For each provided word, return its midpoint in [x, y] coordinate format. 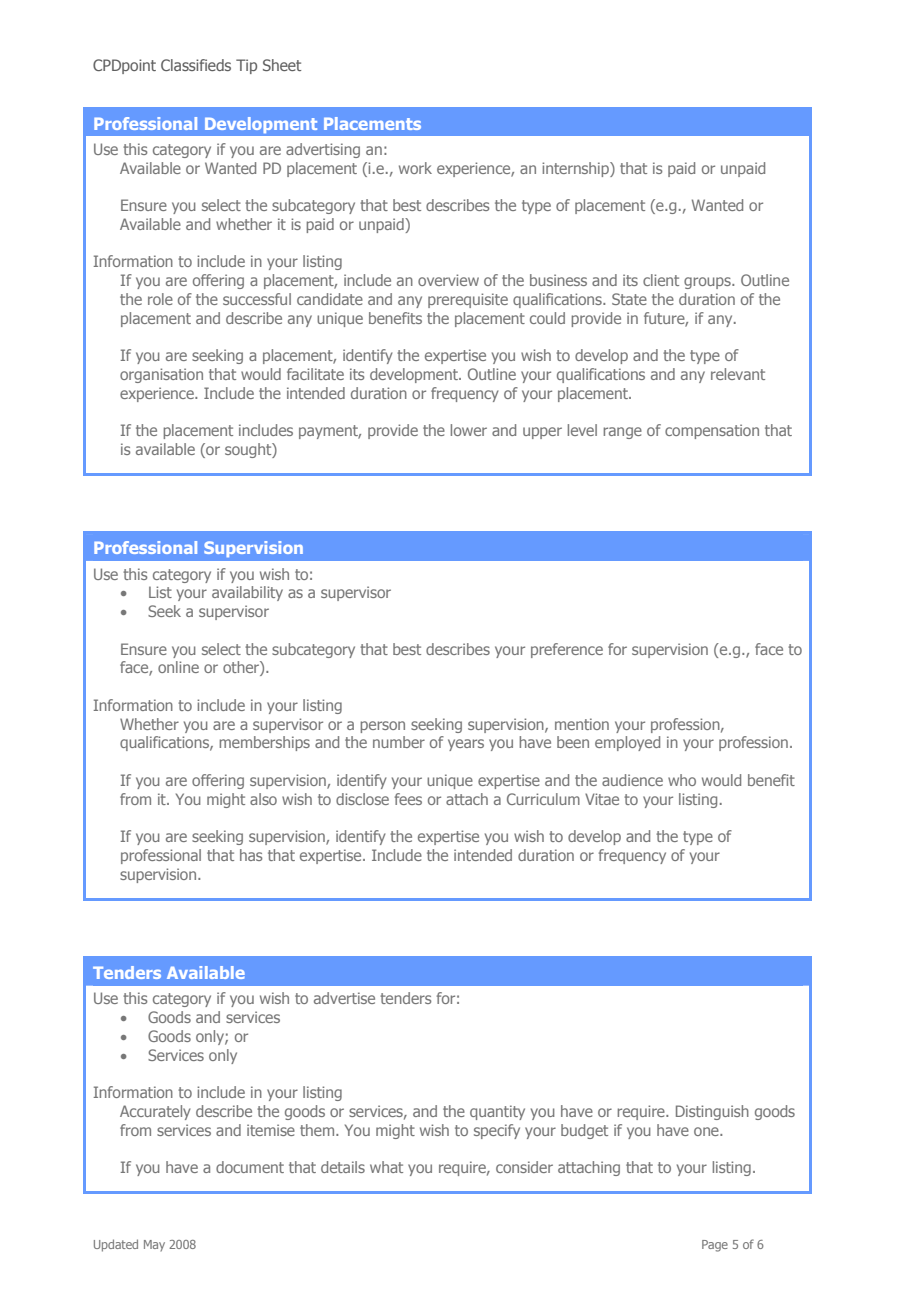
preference [567, 650]
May [154, 1245]
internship [576, 169]
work [415, 168]
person [382, 727]
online [178, 667]
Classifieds [196, 65]
